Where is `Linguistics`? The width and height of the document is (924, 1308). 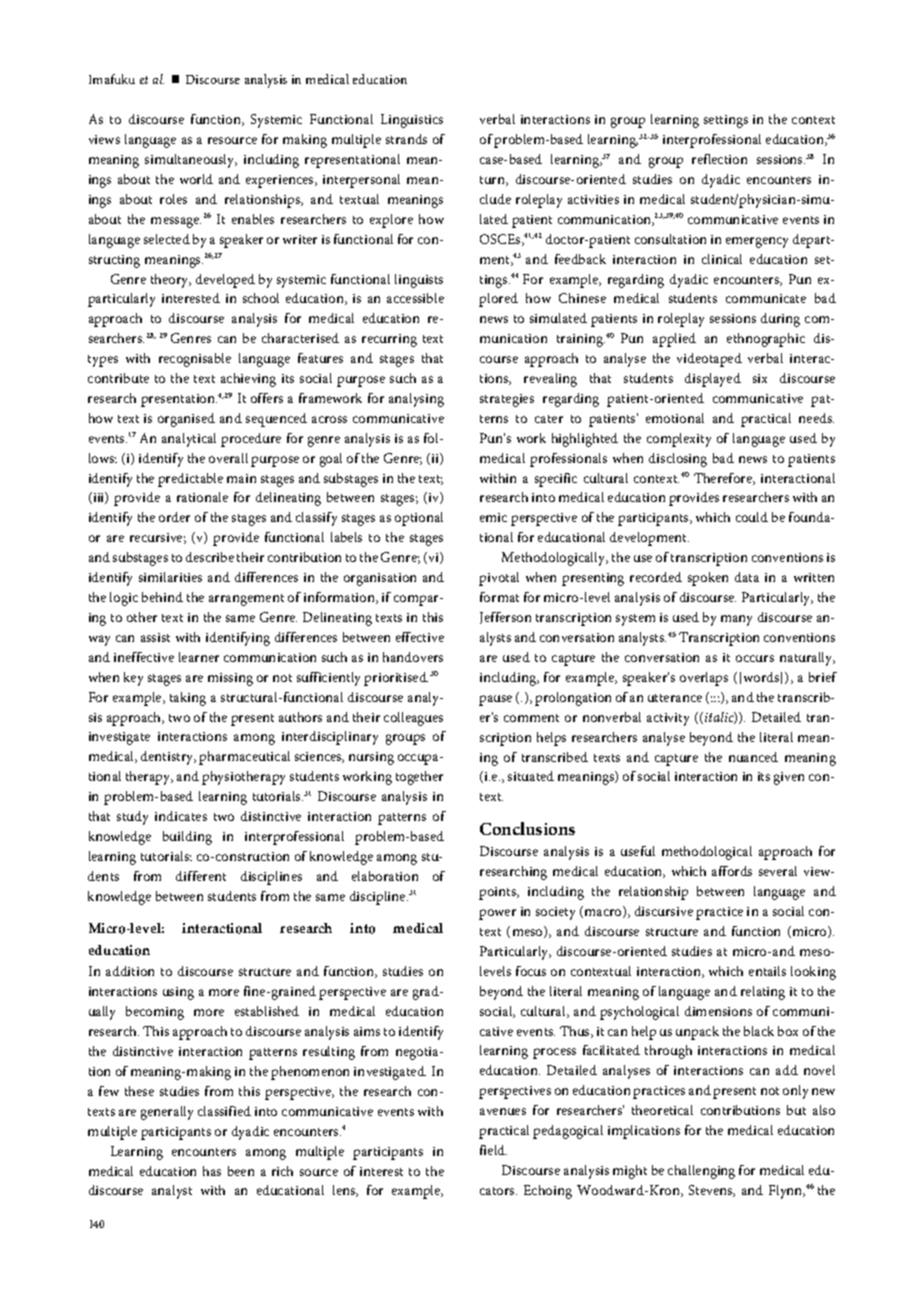 Linguistics is located at coordinates (412, 121).
